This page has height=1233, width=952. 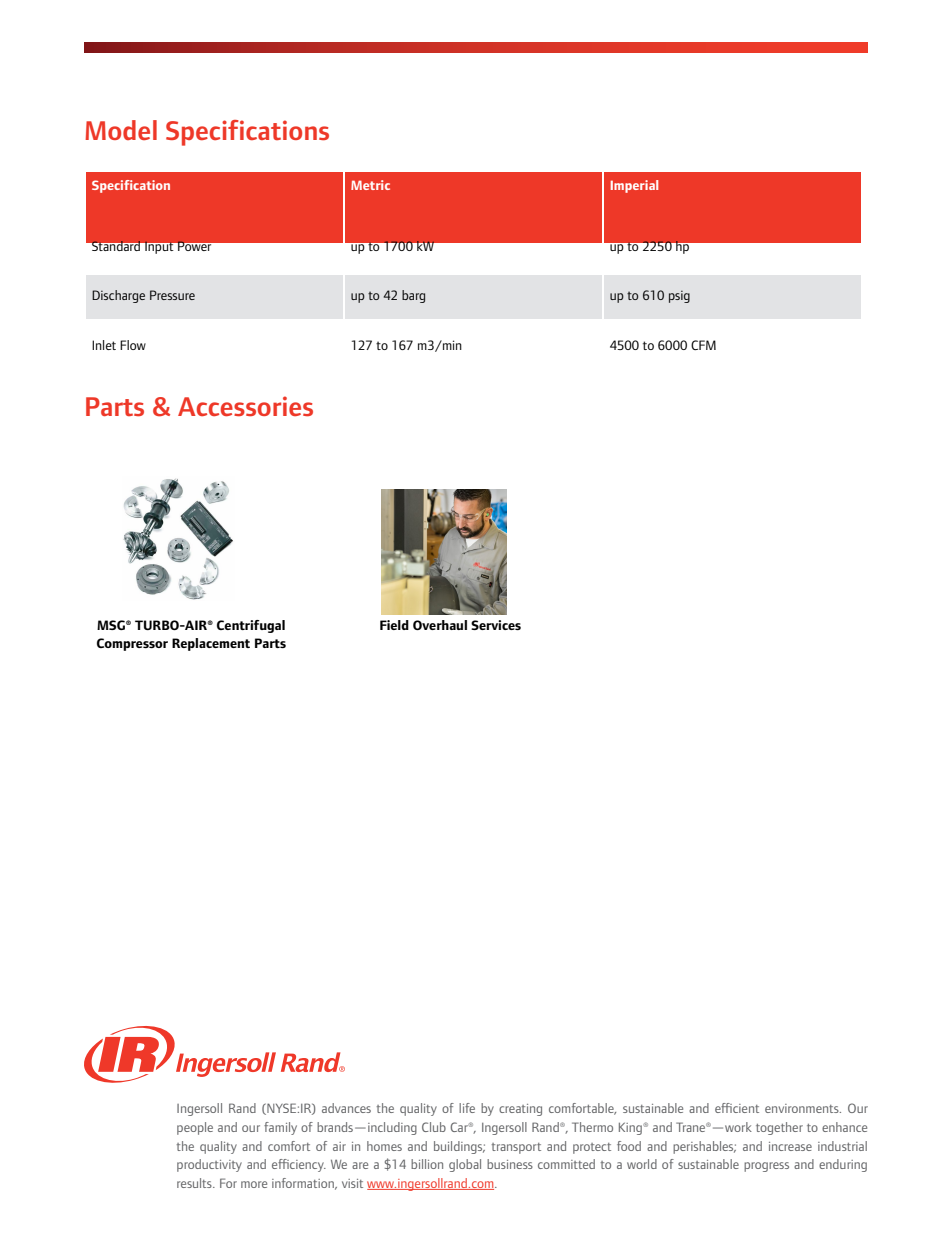 I want to click on global, so click(x=465, y=1165).
